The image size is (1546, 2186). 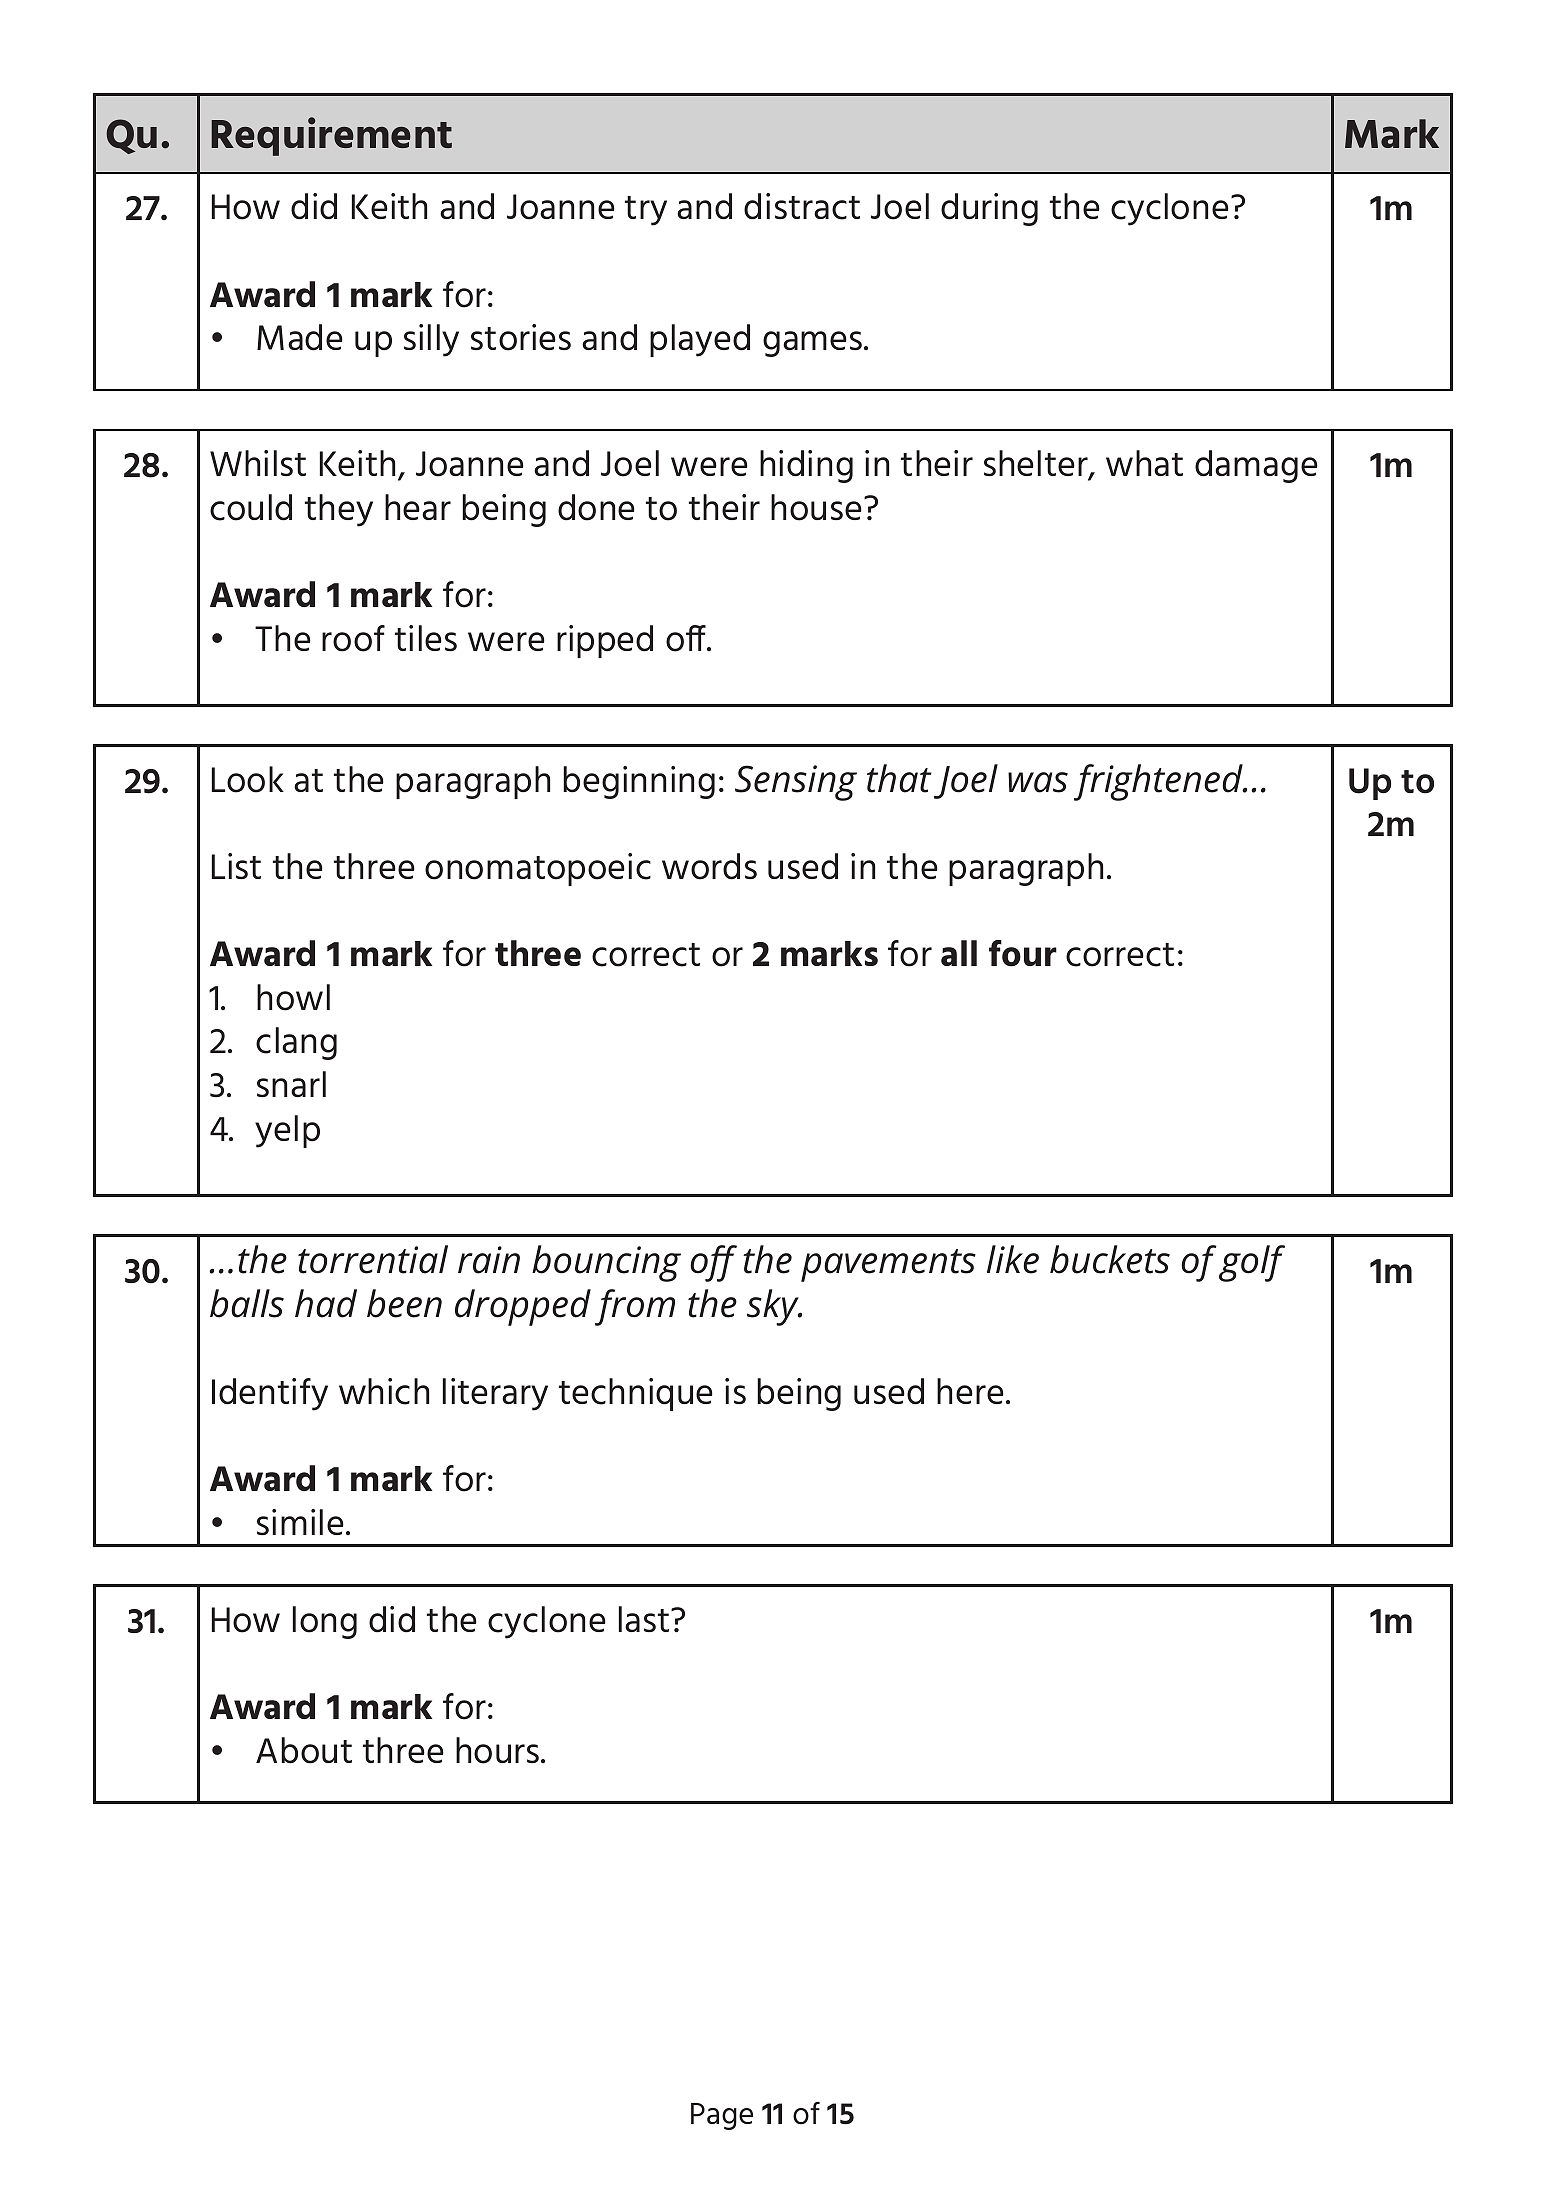 What do you see at coordinates (989, 209) in the page?
I see `during` at bounding box center [989, 209].
